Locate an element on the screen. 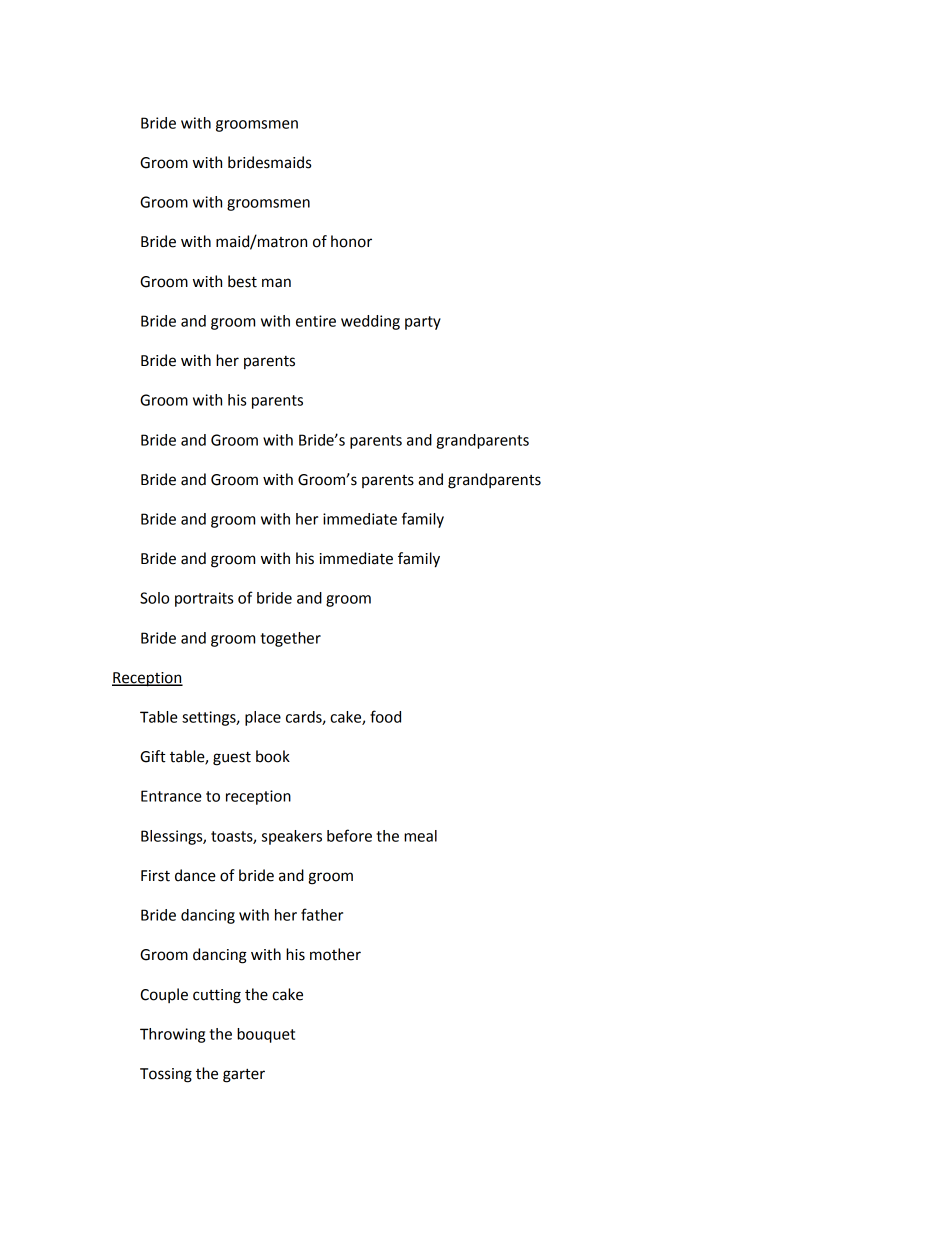  wedding is located at coordinates (370, 322).
